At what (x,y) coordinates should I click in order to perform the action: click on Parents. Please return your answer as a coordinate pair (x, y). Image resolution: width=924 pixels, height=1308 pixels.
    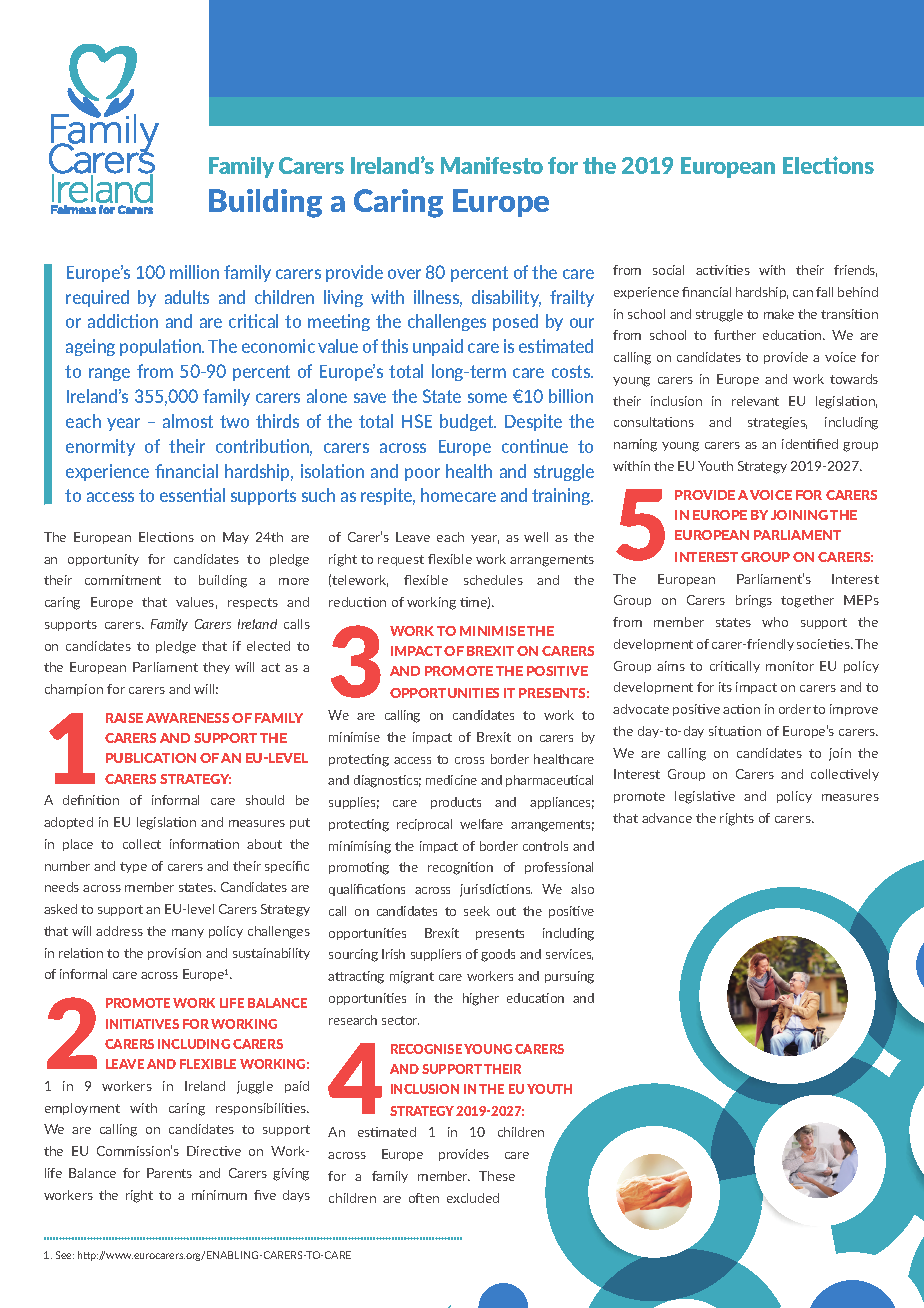
    Looking at the image, I should click on (169, 1173).
